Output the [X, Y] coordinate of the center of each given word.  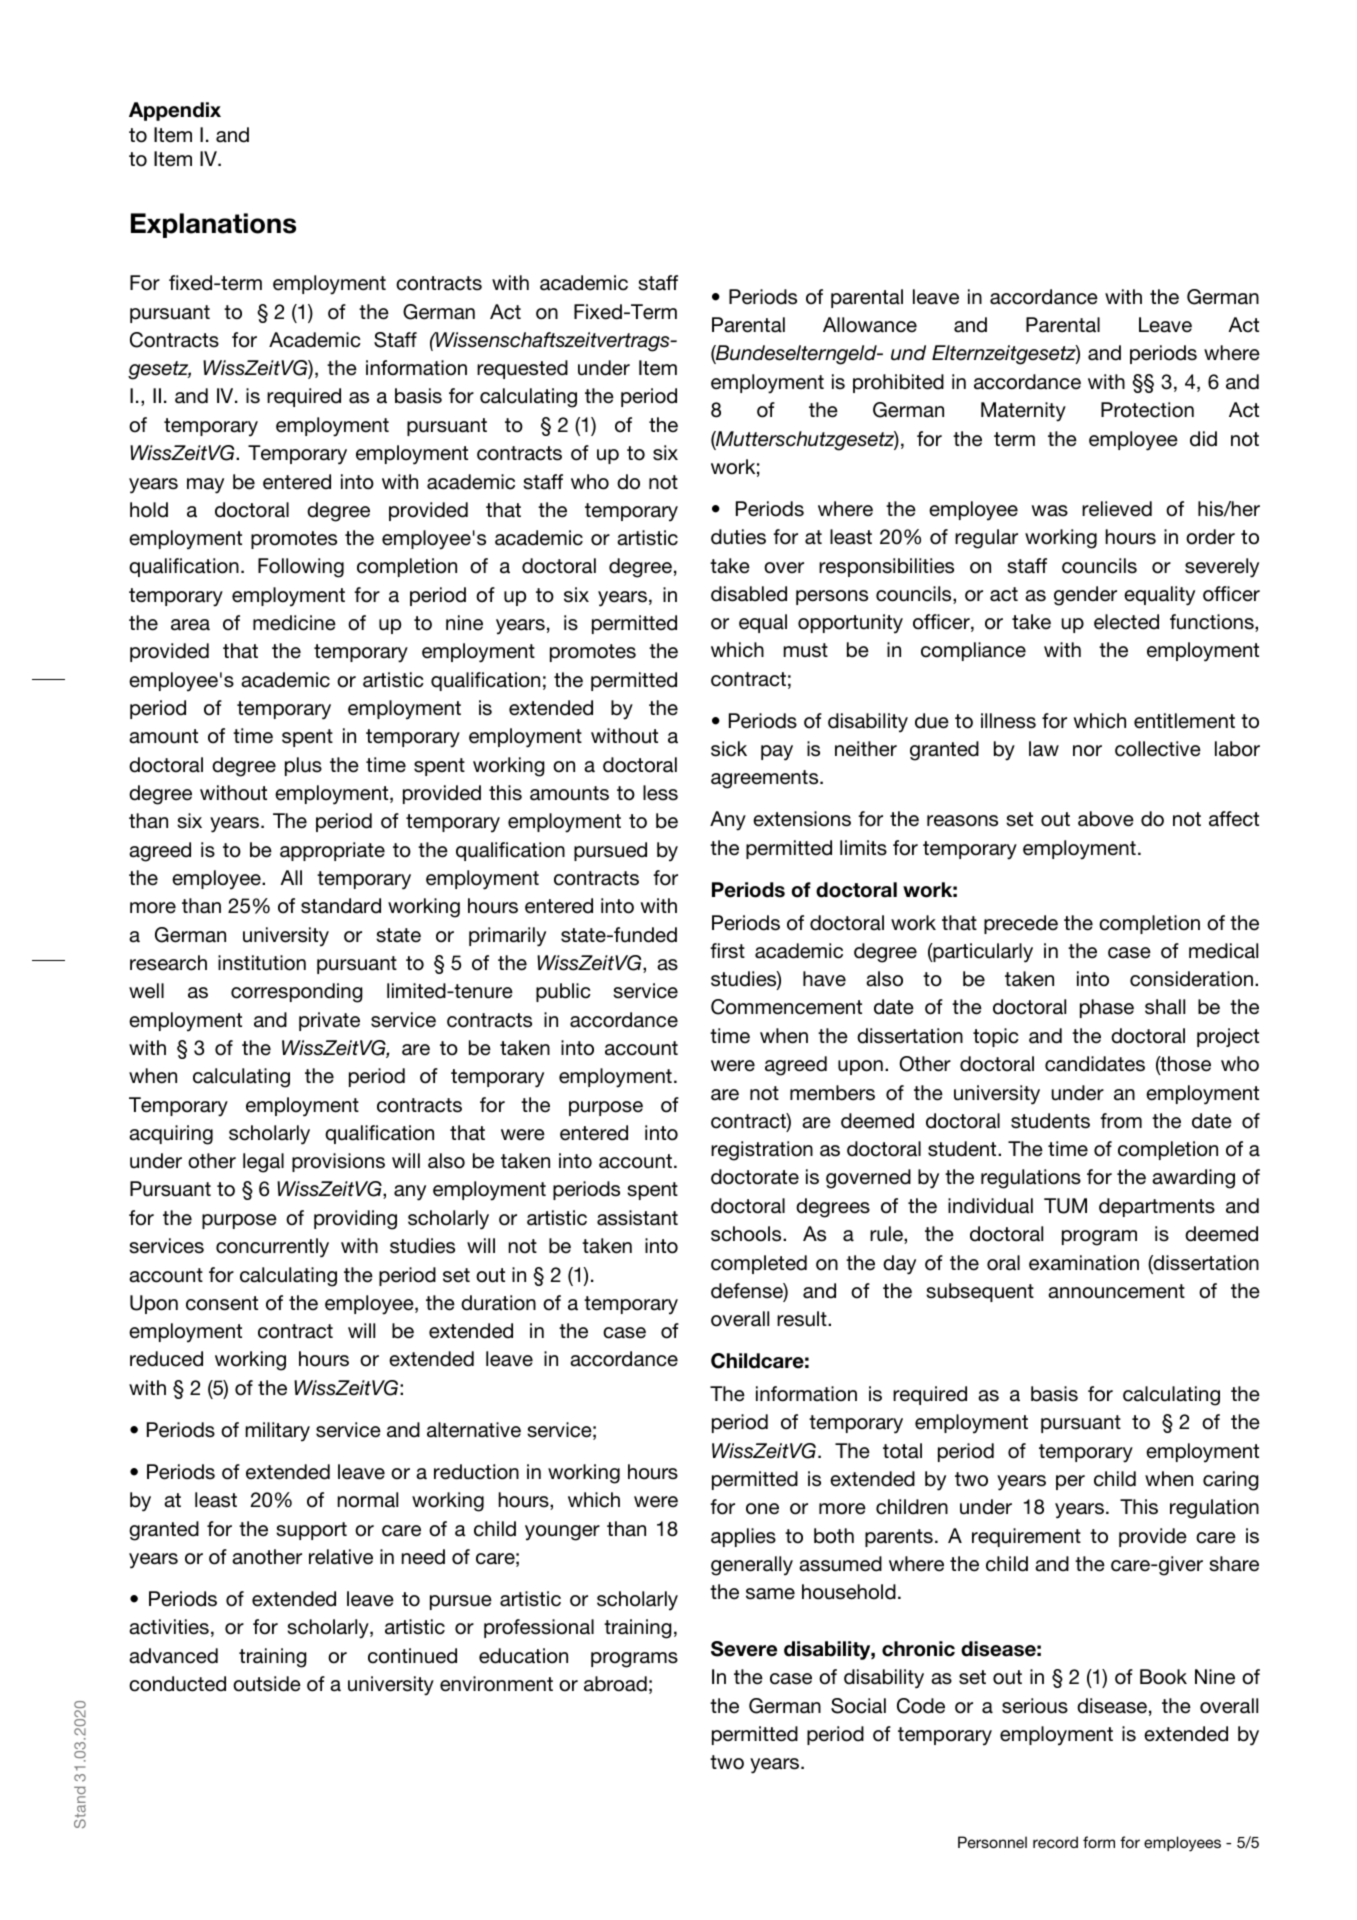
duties [738, 537]
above [1106, 819]
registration [762, 1151]
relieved [1117, 509]
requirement [1026, 1537]
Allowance [870, 325]
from [1121, 1121]
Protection [1147, 410]
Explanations [213, 225]
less [660, 793]
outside [267, 1684]
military [278, 1432]
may [205, 486]
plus [303, 766]
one [762, 1509]
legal [263, 1163]
